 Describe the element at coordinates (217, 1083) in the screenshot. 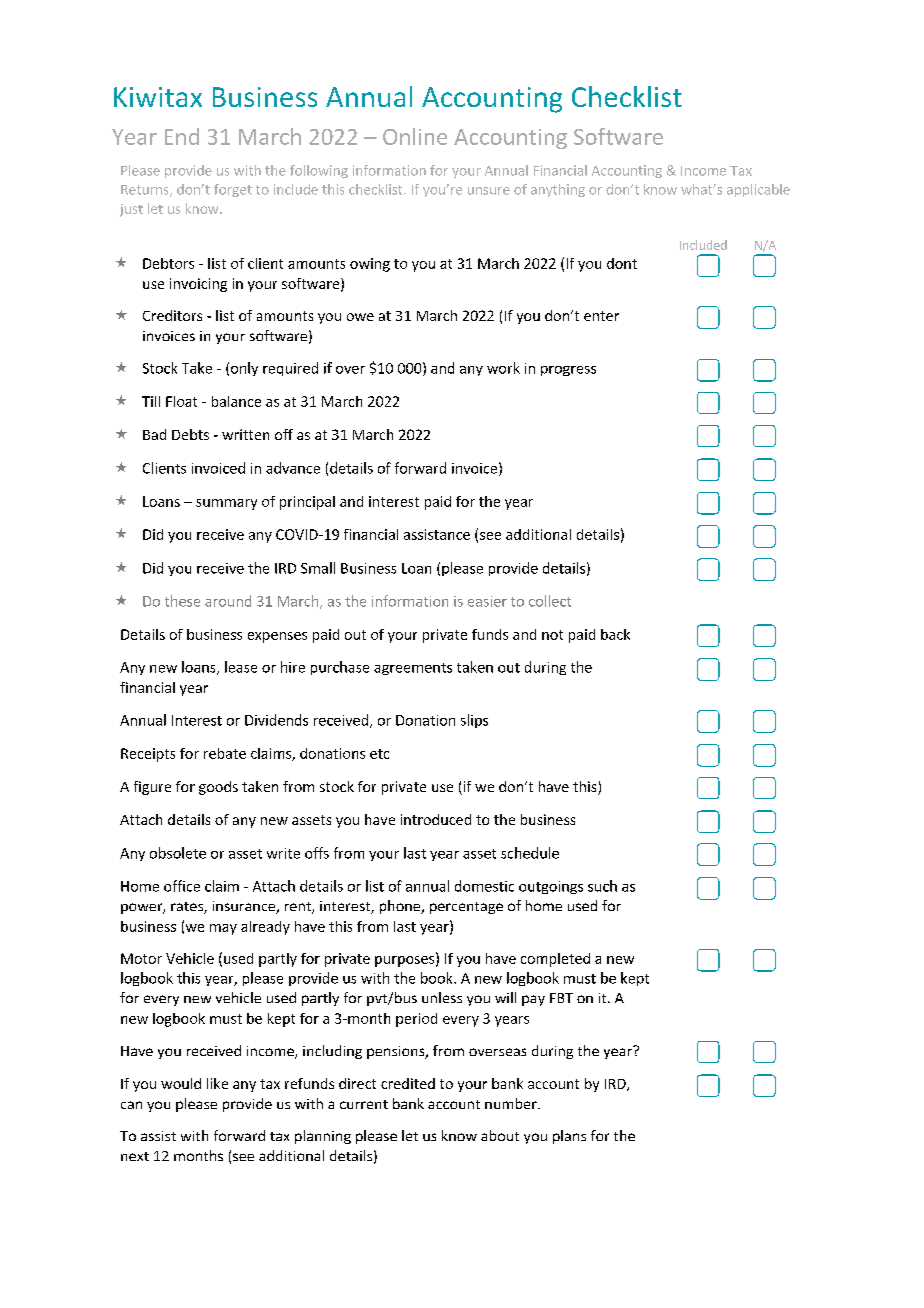

I see `like` at that location.
